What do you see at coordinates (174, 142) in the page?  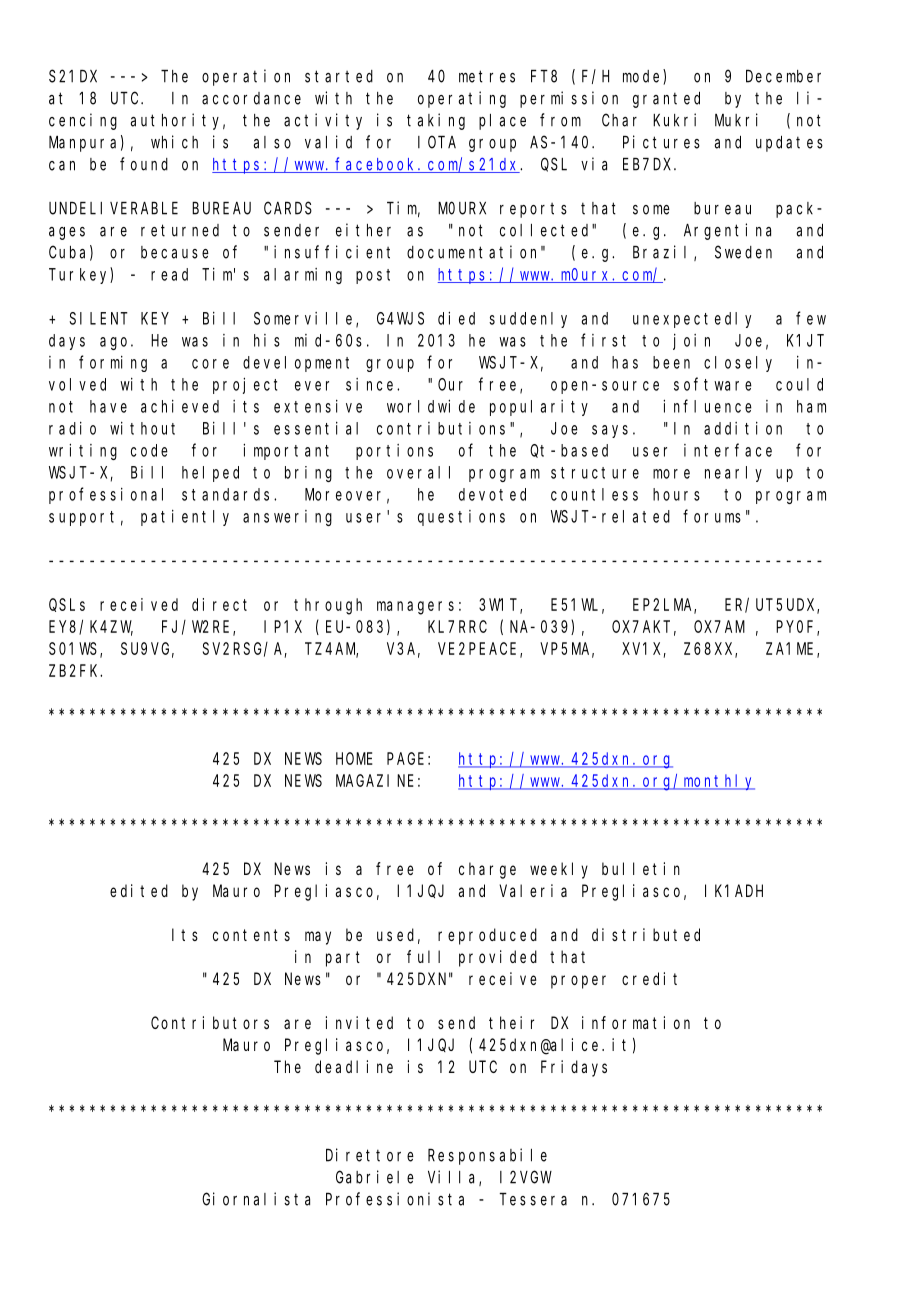 I see `which` at bounding box center [174, 142].
